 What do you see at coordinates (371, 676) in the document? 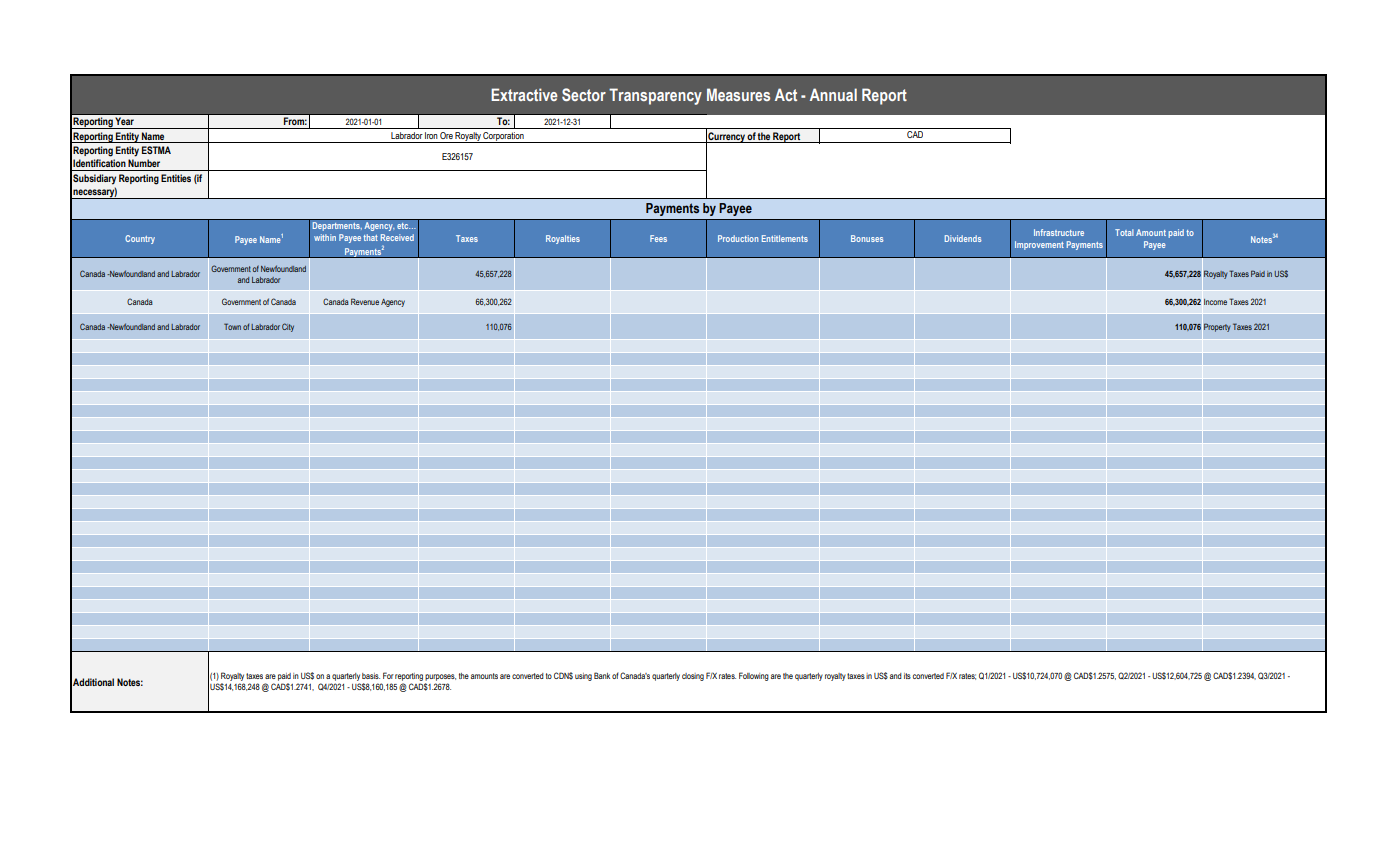
I see `basis` at bounding box center [371, 676].
